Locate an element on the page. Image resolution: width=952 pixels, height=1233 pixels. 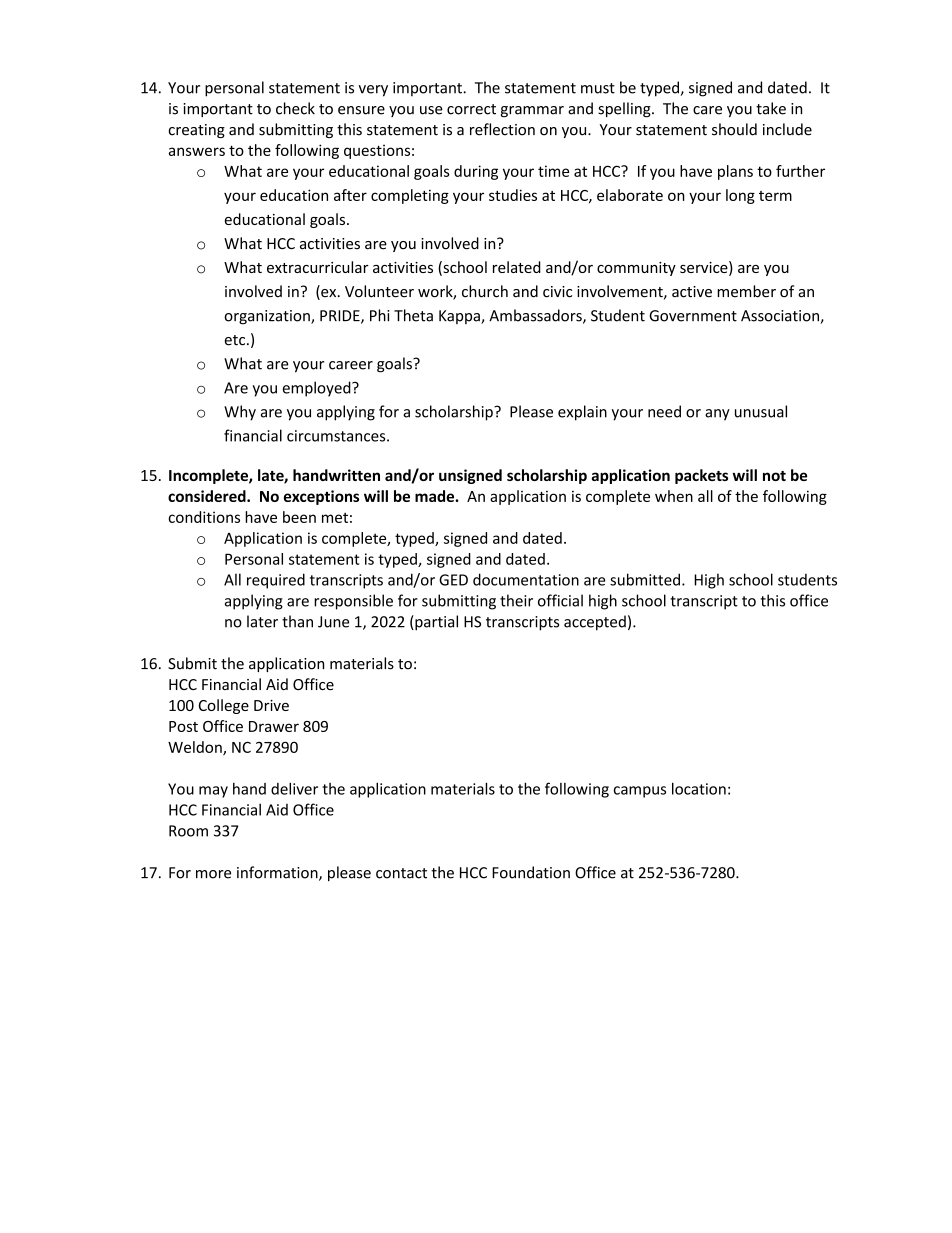
packets is located at coordinates (701, 476).
